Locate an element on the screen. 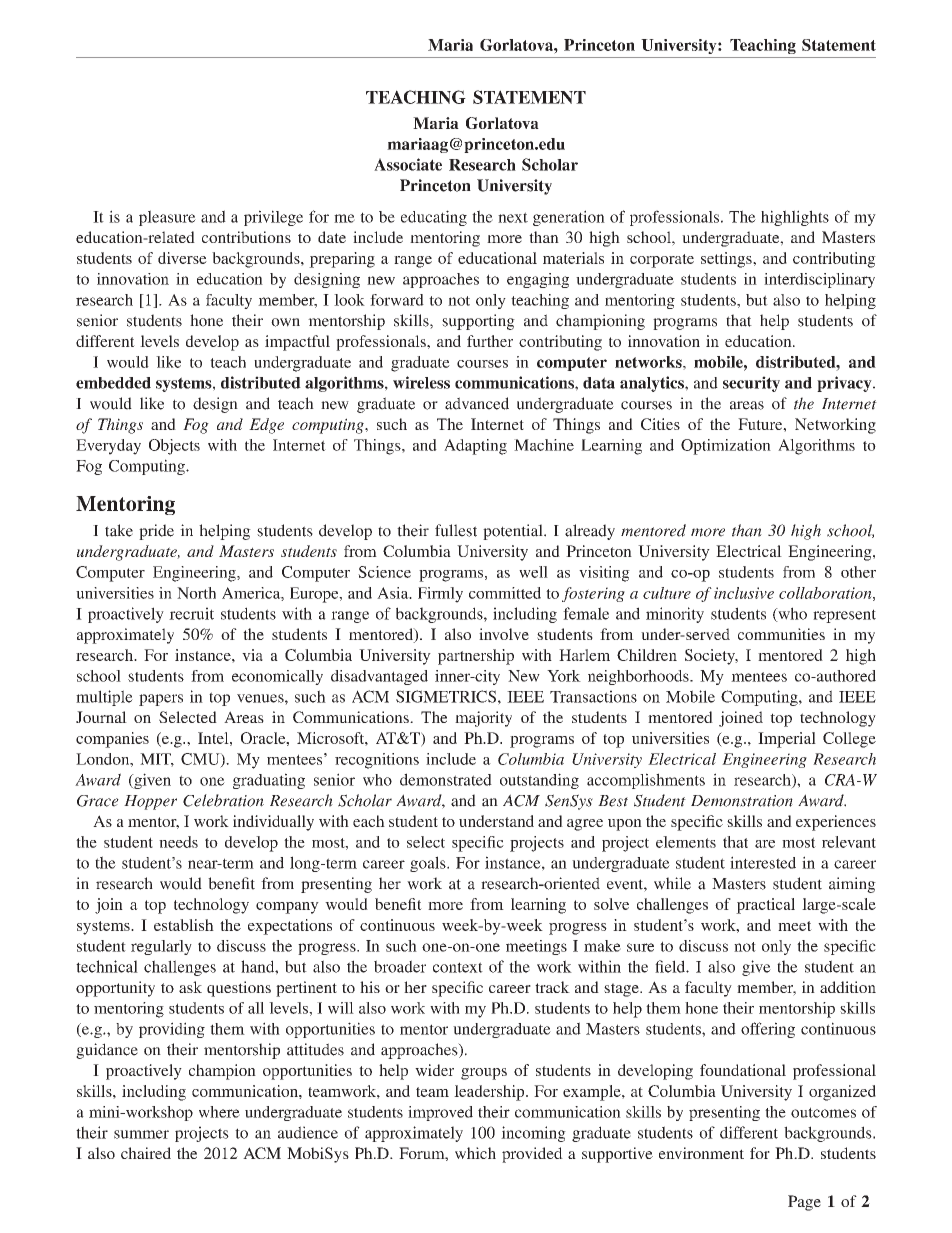 The height and width of the screenshot is (1233, 952). goals is located at coordinates (429, 864).
